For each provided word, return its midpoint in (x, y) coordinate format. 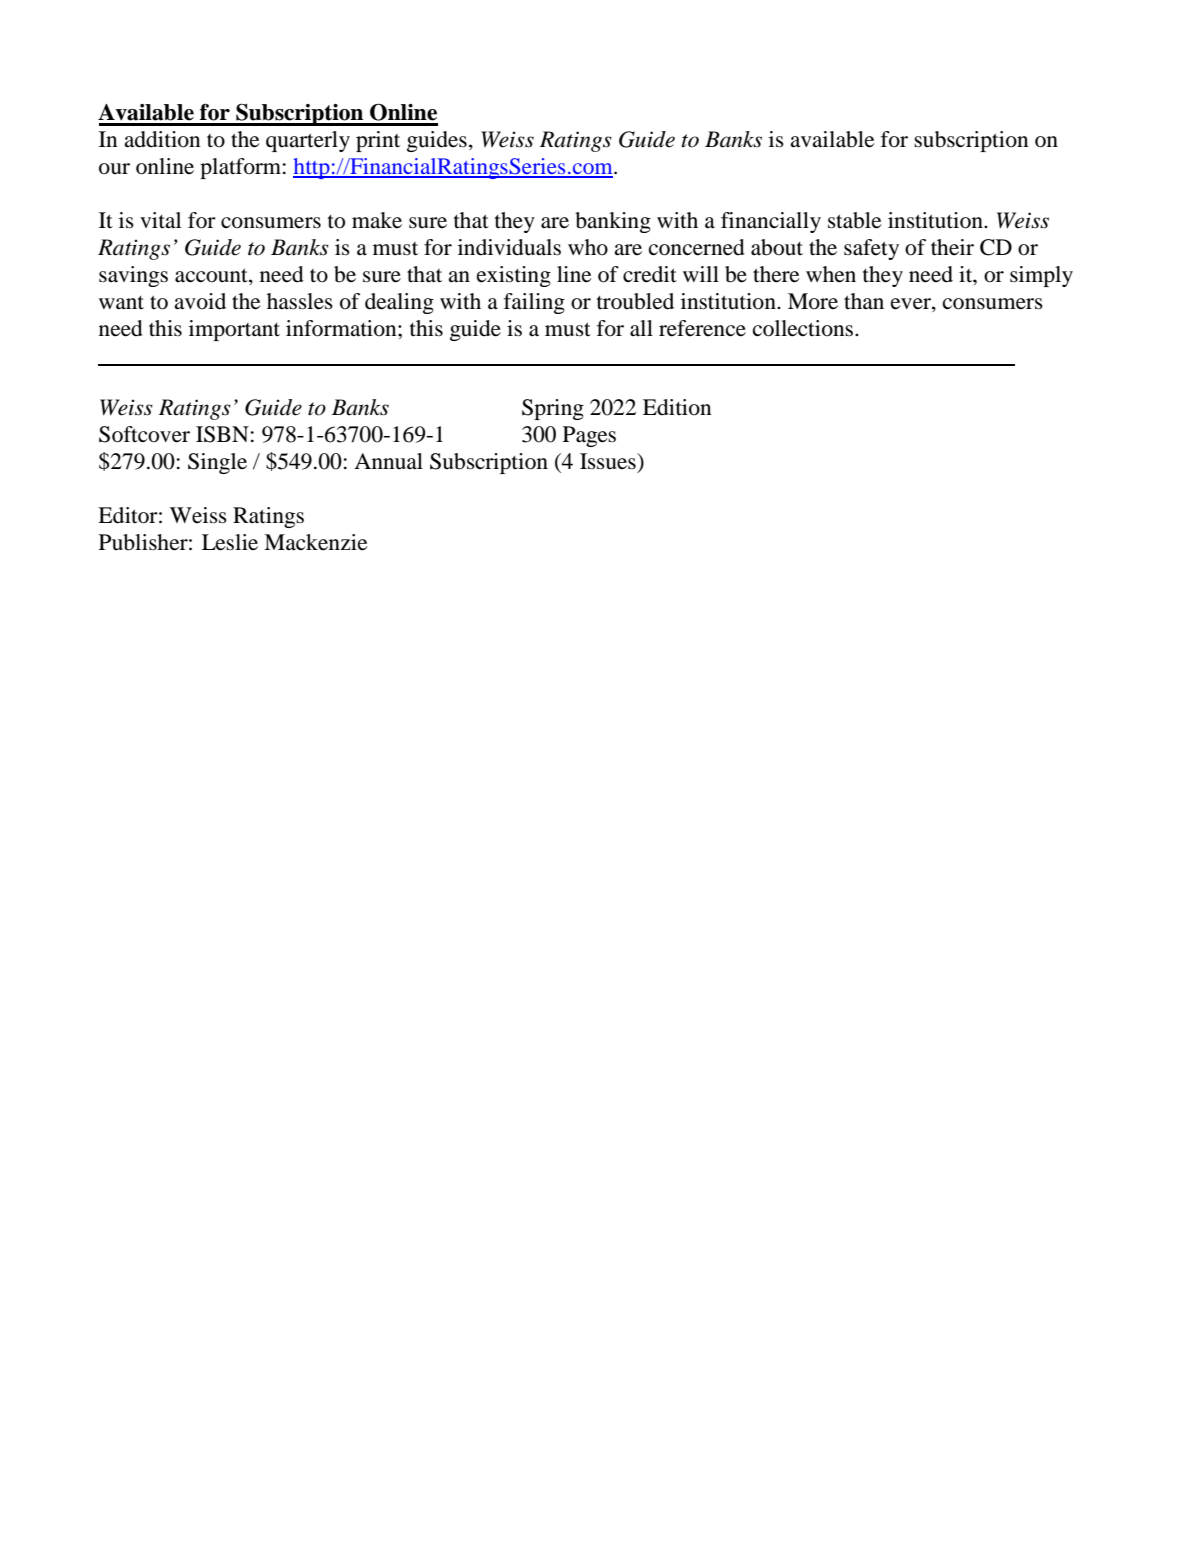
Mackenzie (316, 542)
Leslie (230, 542)
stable (855, 220)
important (234, 330)
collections (804, 328)
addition (162, 139)
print (378, 141)
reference (702, 328)
